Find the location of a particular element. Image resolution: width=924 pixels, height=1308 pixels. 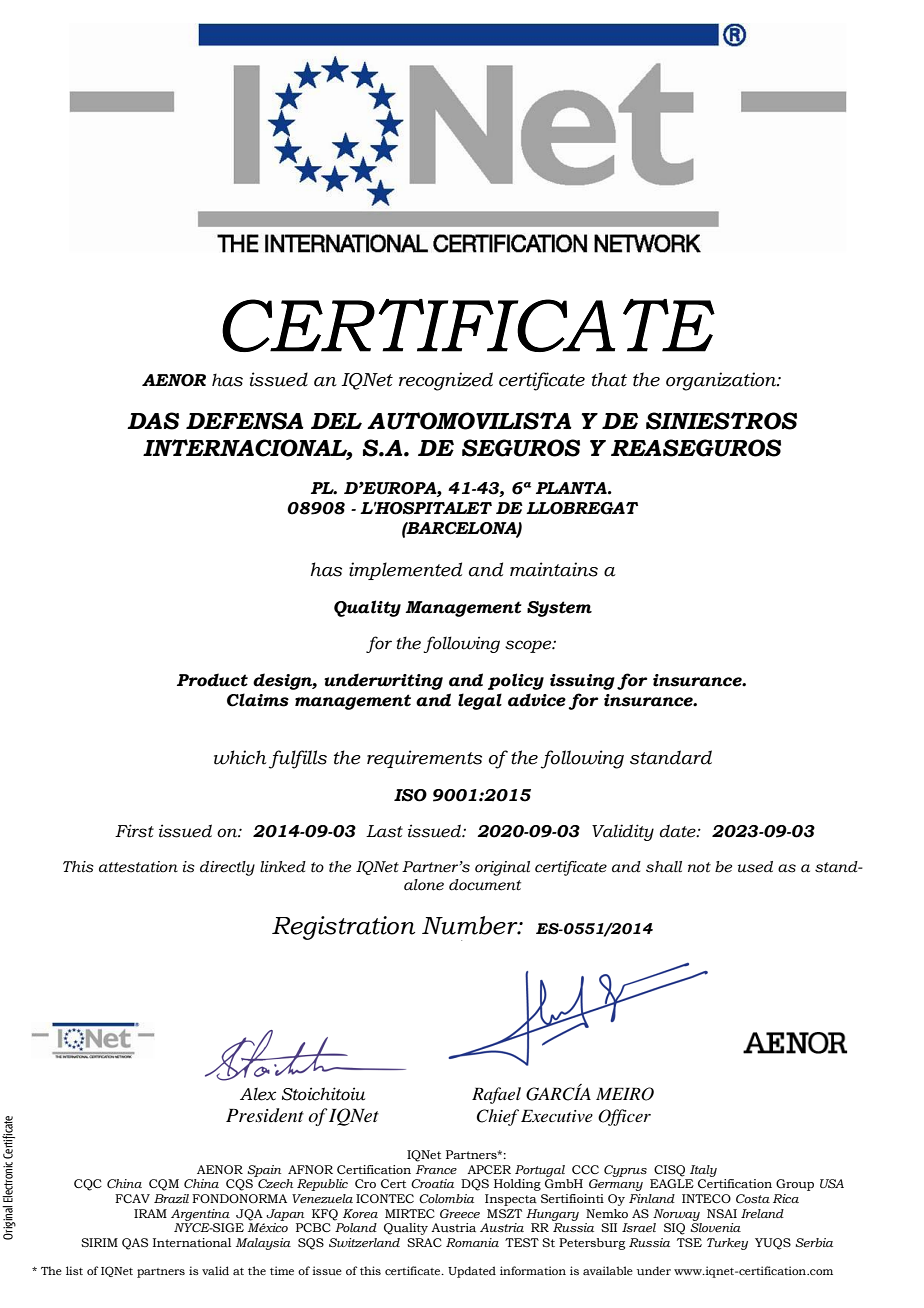

recognized is located at coordinates (446, 381).
